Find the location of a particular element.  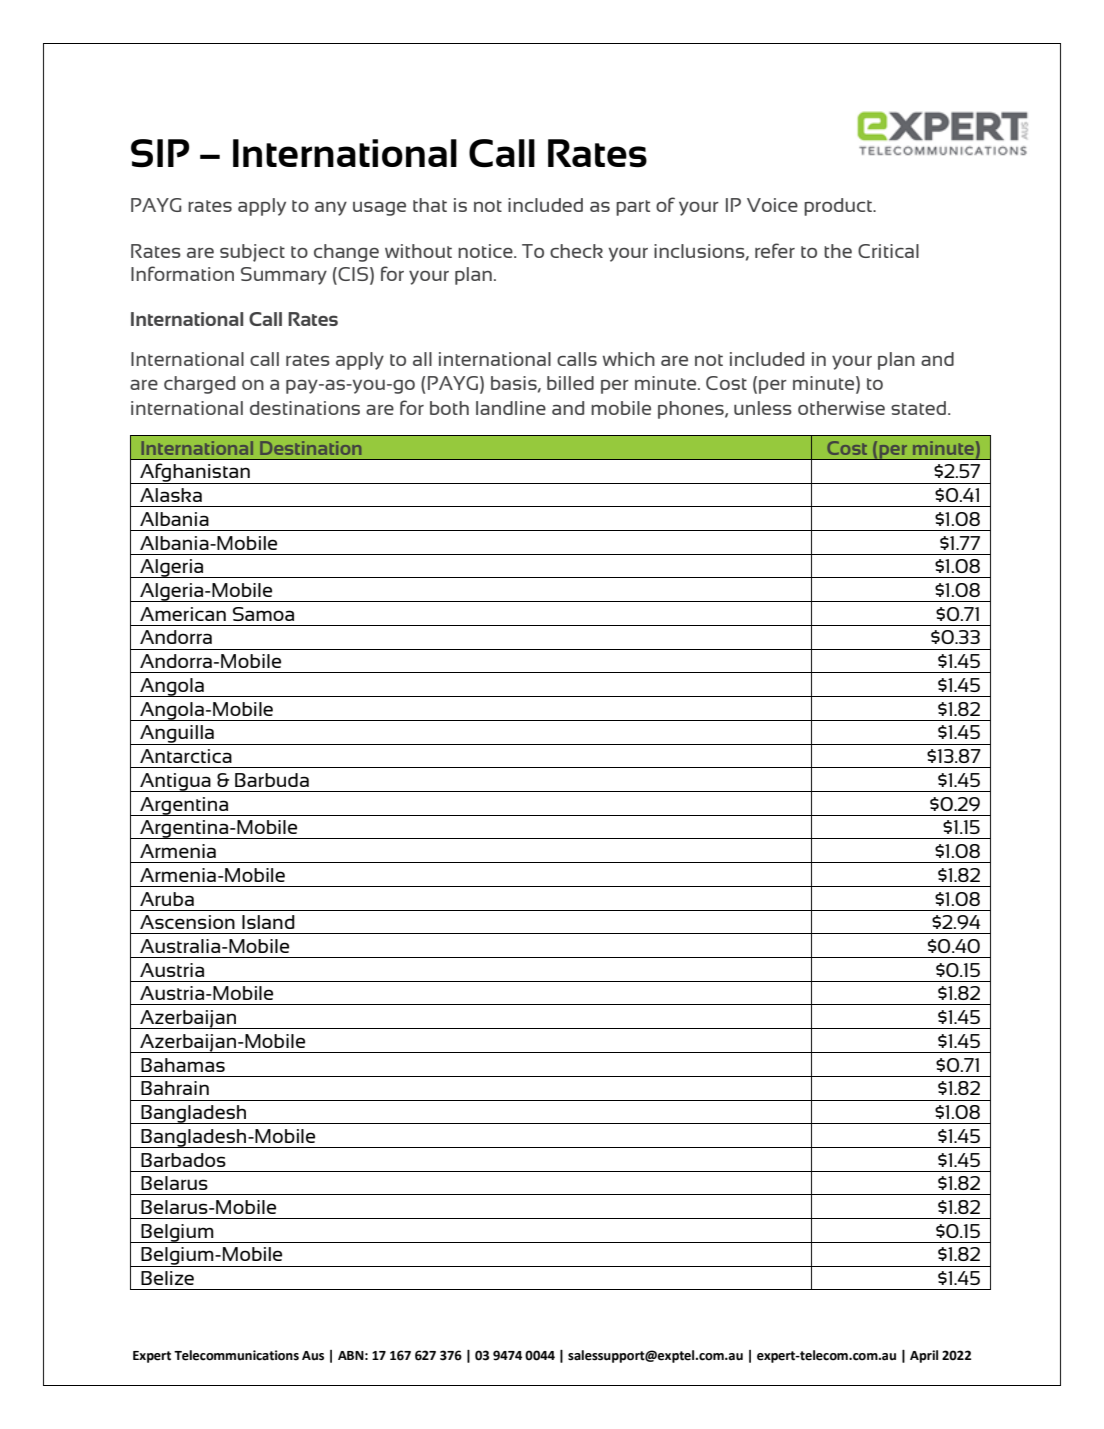

April is located at coordinates (924, 1356).
